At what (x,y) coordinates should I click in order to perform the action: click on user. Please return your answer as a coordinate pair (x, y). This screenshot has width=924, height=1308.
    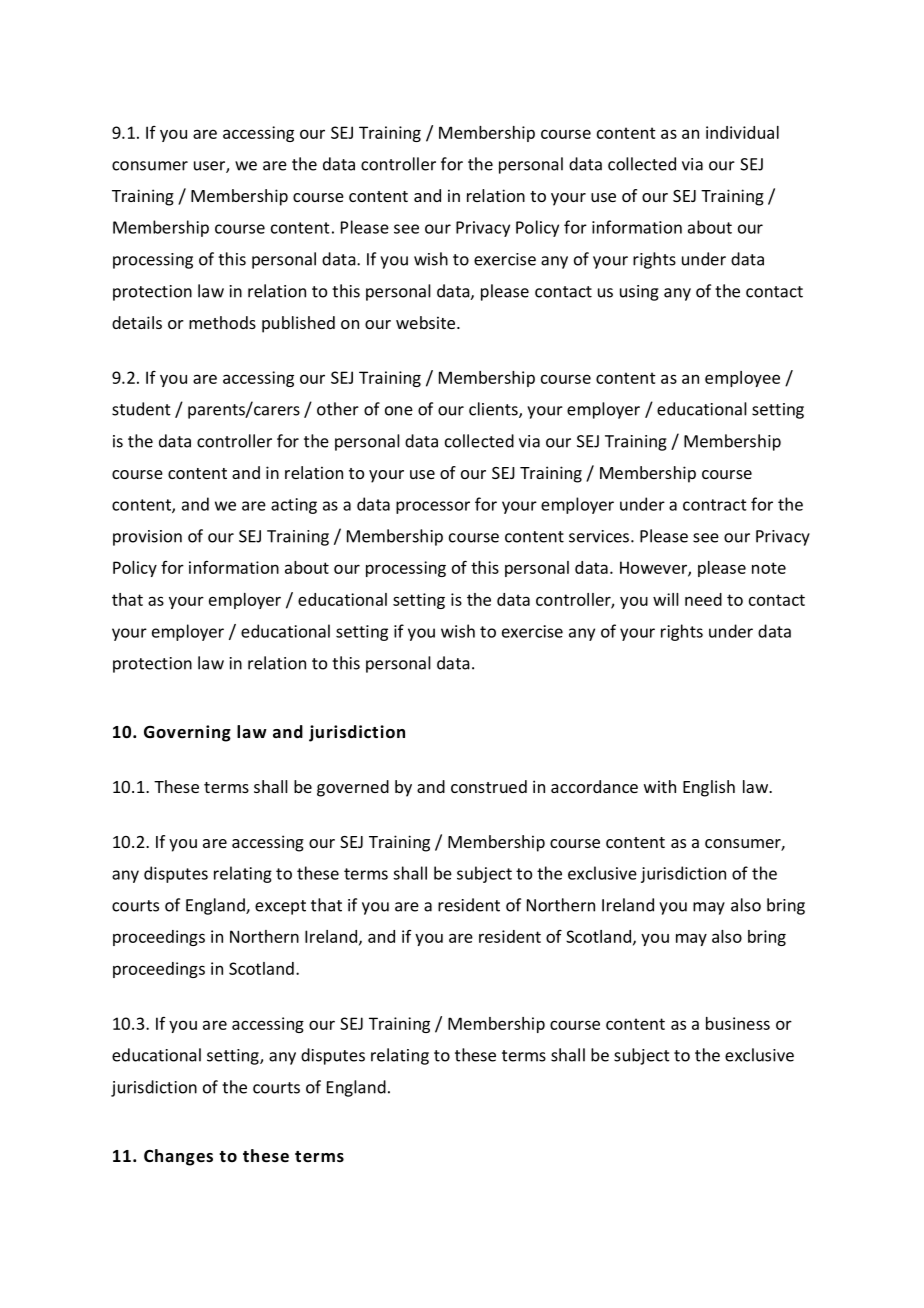
    Looking at the image, I should click on (210, 167).
